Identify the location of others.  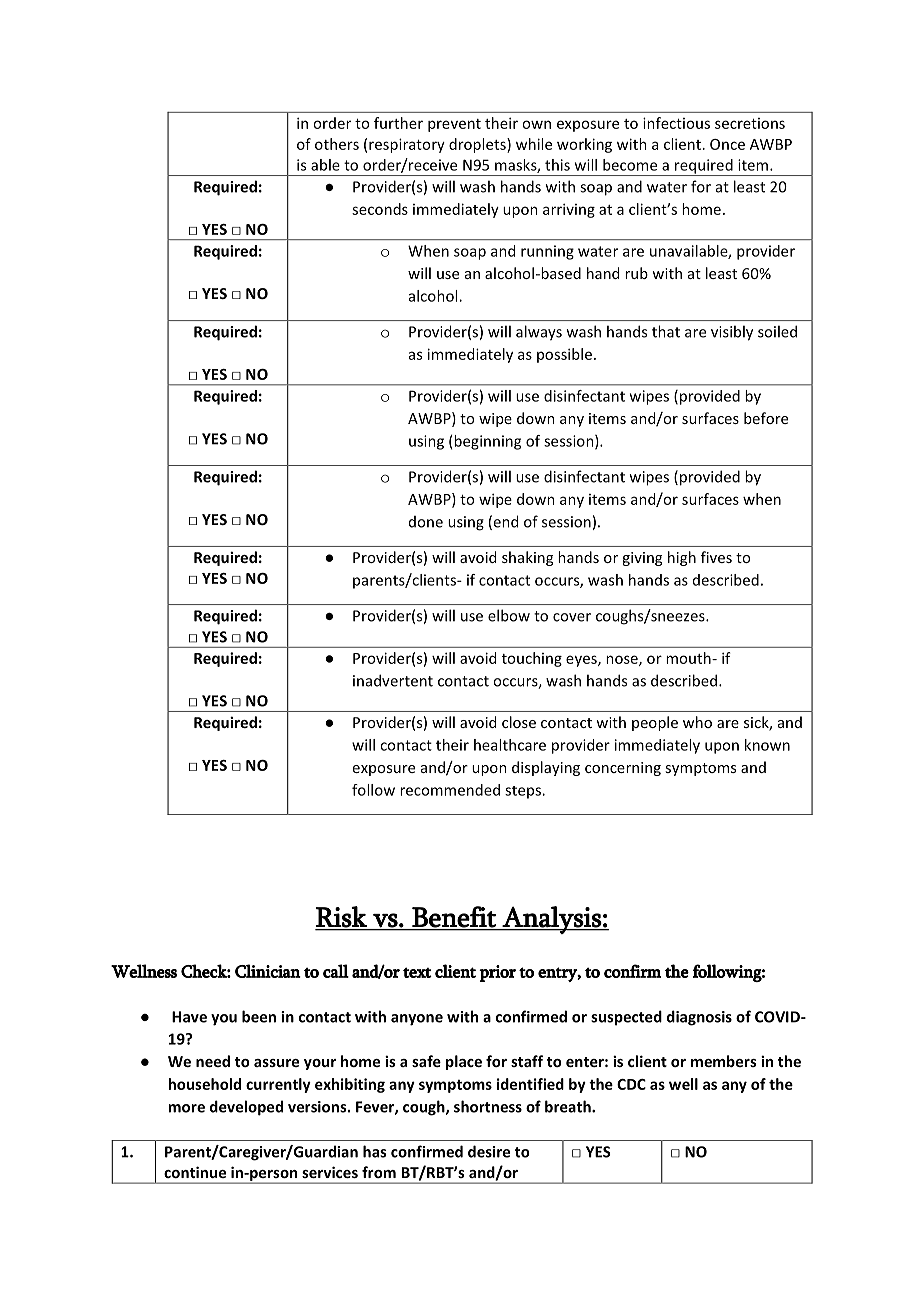
(337, 144).
